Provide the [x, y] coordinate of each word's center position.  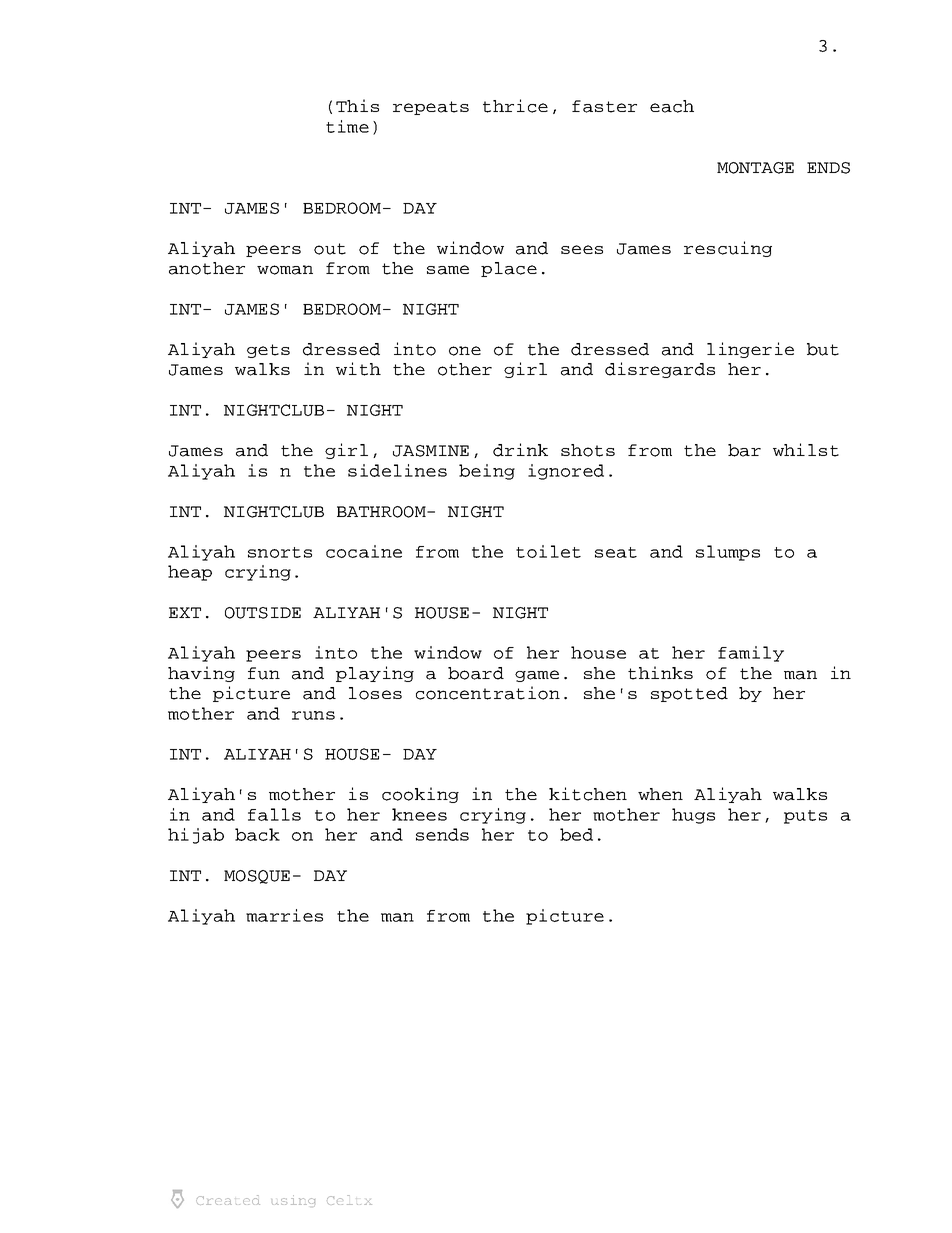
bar [744, 450]
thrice [515, 106]
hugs [693, 816]
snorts [280, 552]
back [257, 834]
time [347, 126]
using [293, 1200]
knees [419, 814]
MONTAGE [755, 168]
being [487, 472]
